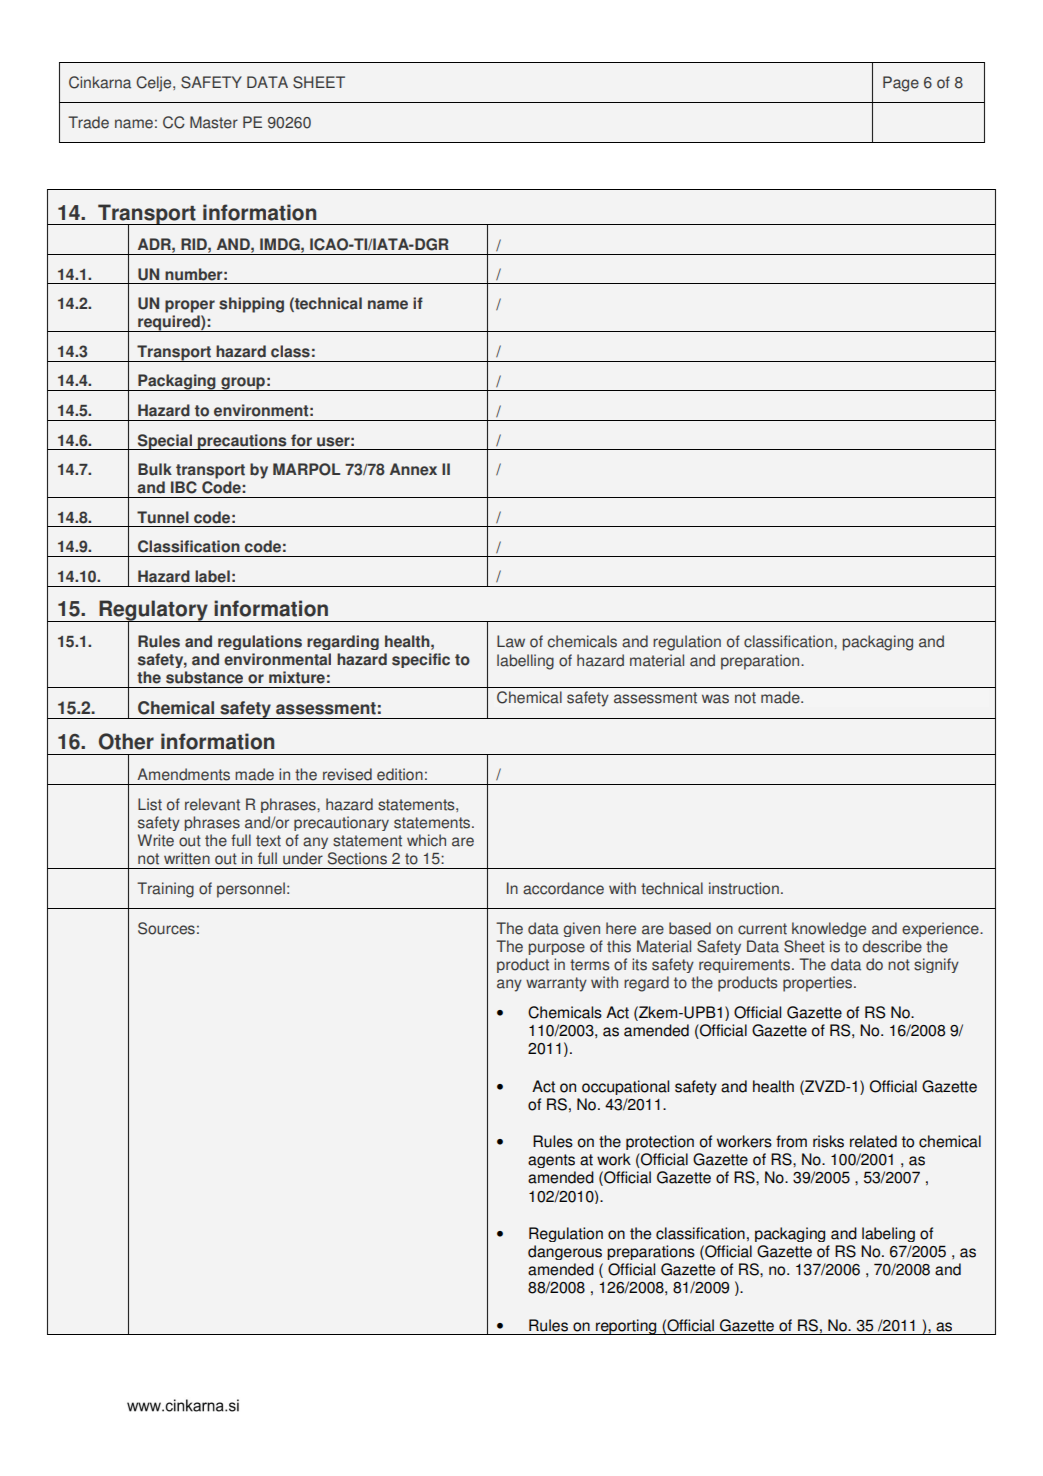 The width and height of the page is (1043, 1476). I want to click on Page, so click(901, 84).
